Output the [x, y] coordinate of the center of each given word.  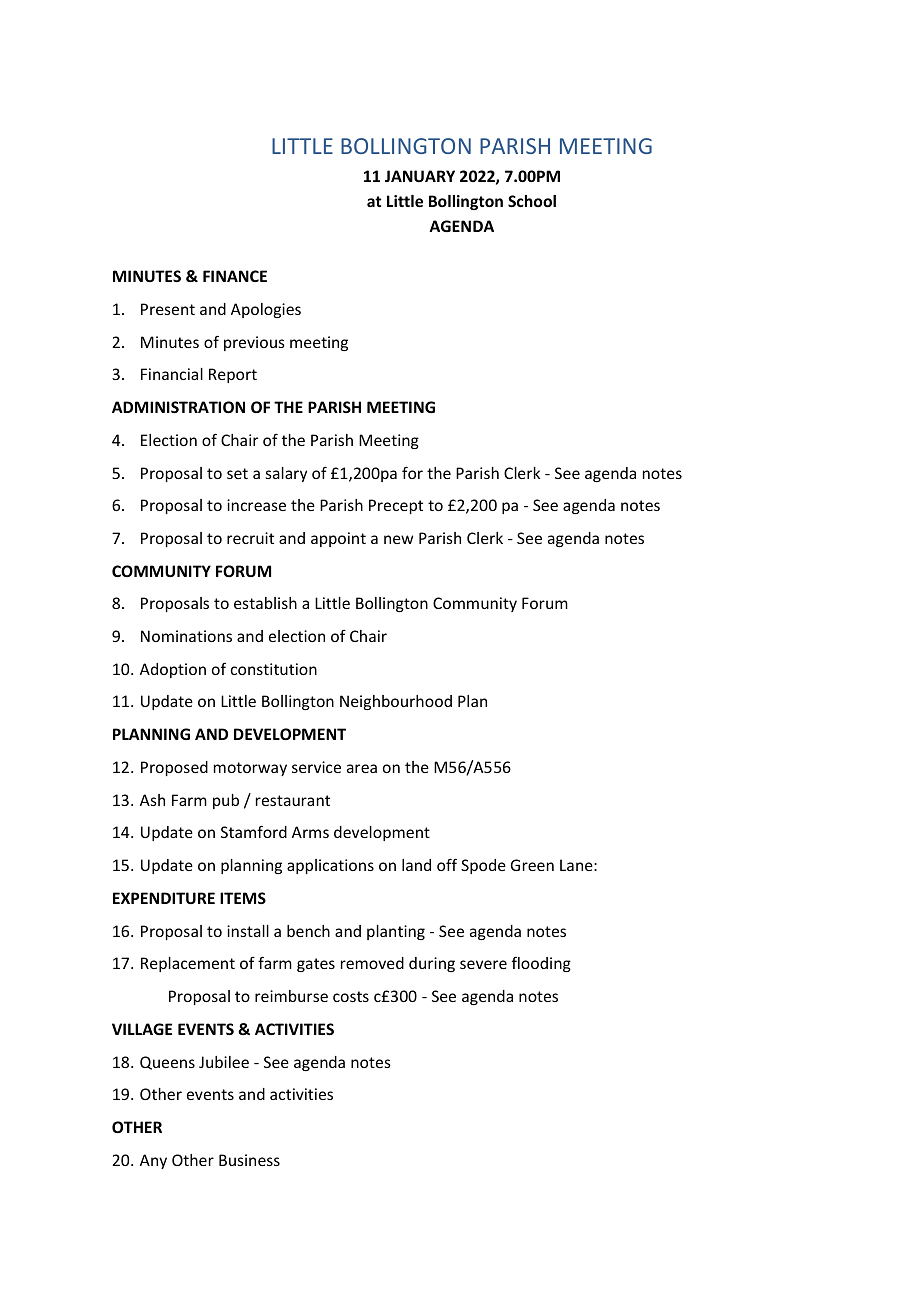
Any [153, 1161]
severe [483, 964]
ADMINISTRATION [178, 407]
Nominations [186, 636]
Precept [396, 506]
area [362, 768]
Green [532, 865]
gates [316, 965]
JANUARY [420, 176]
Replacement [188, 964]
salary [286, 474]
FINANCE [235, 276]
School [532, 201]
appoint [338, 539]
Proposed [174, 768]
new [398, 539]
